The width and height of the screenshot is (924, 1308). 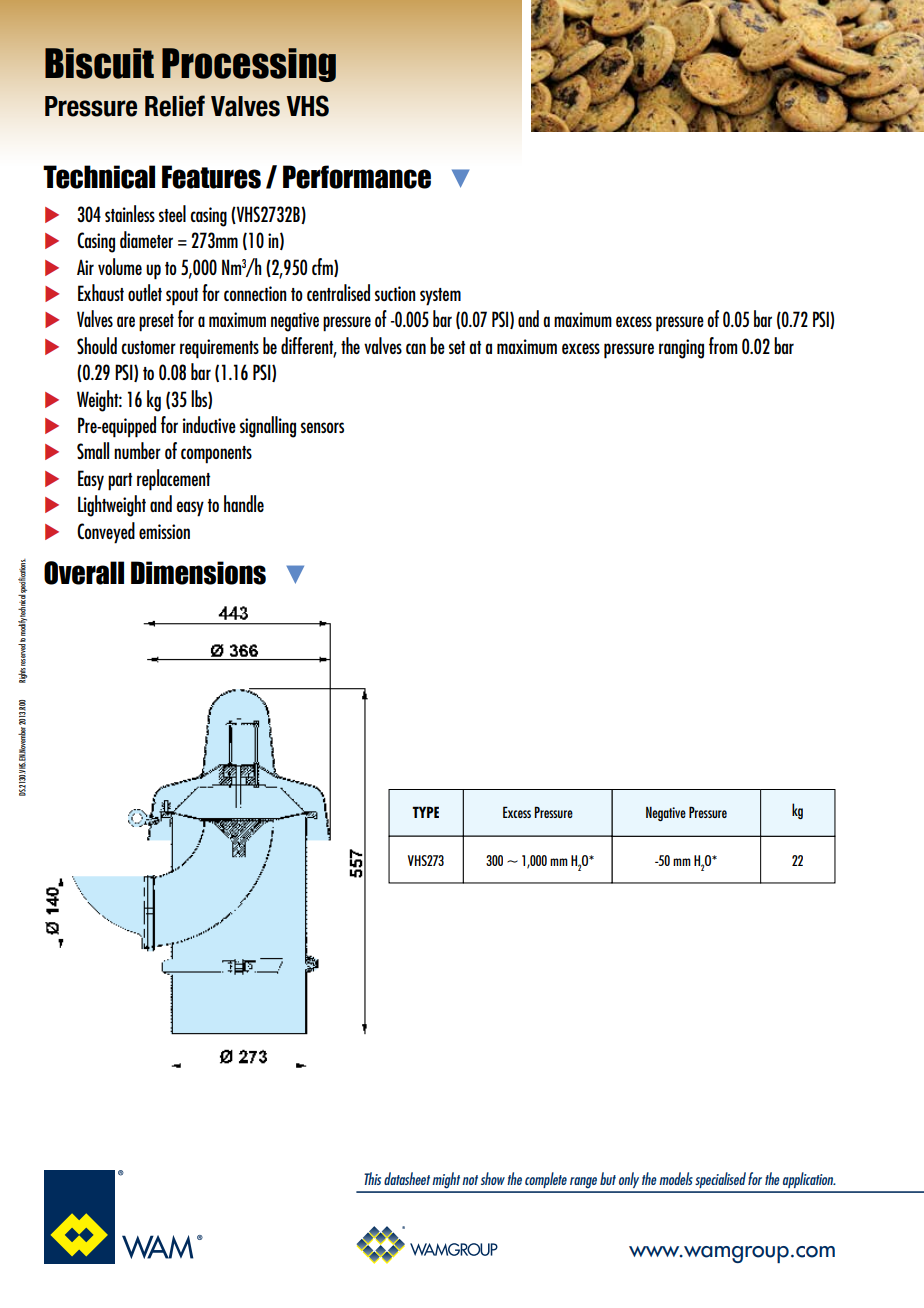 What do you see at coordinates (723, 345) in the screenshot?
I see `from` at bounding box center [723, 345].
